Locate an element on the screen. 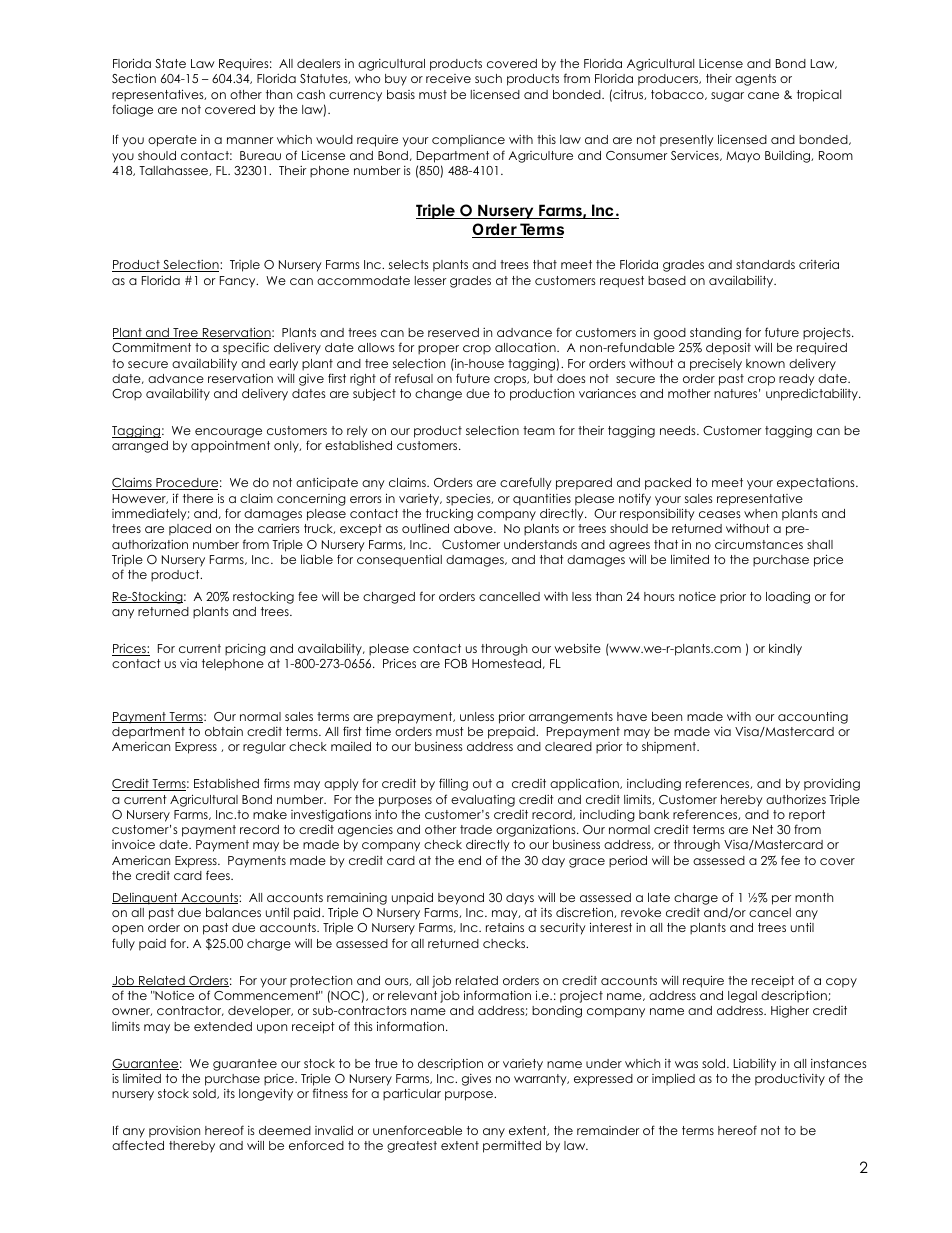 This screenshot has width=952, height=1233. such is located at coordinates (488, 78).
